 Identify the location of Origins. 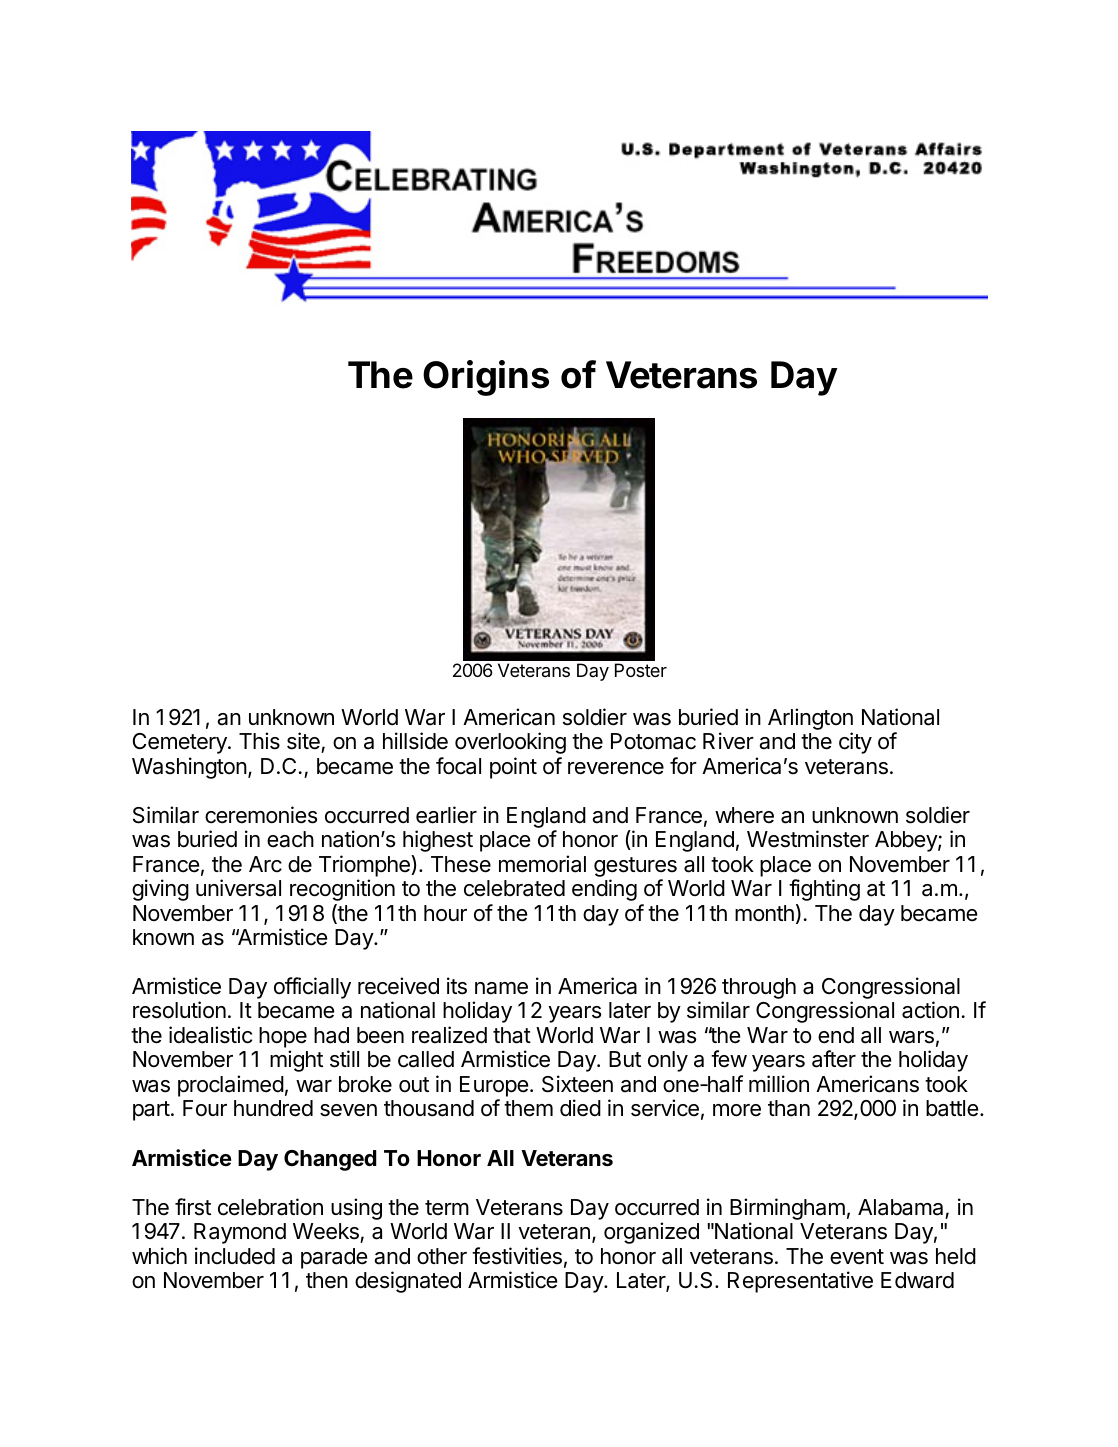
(486, 378).
